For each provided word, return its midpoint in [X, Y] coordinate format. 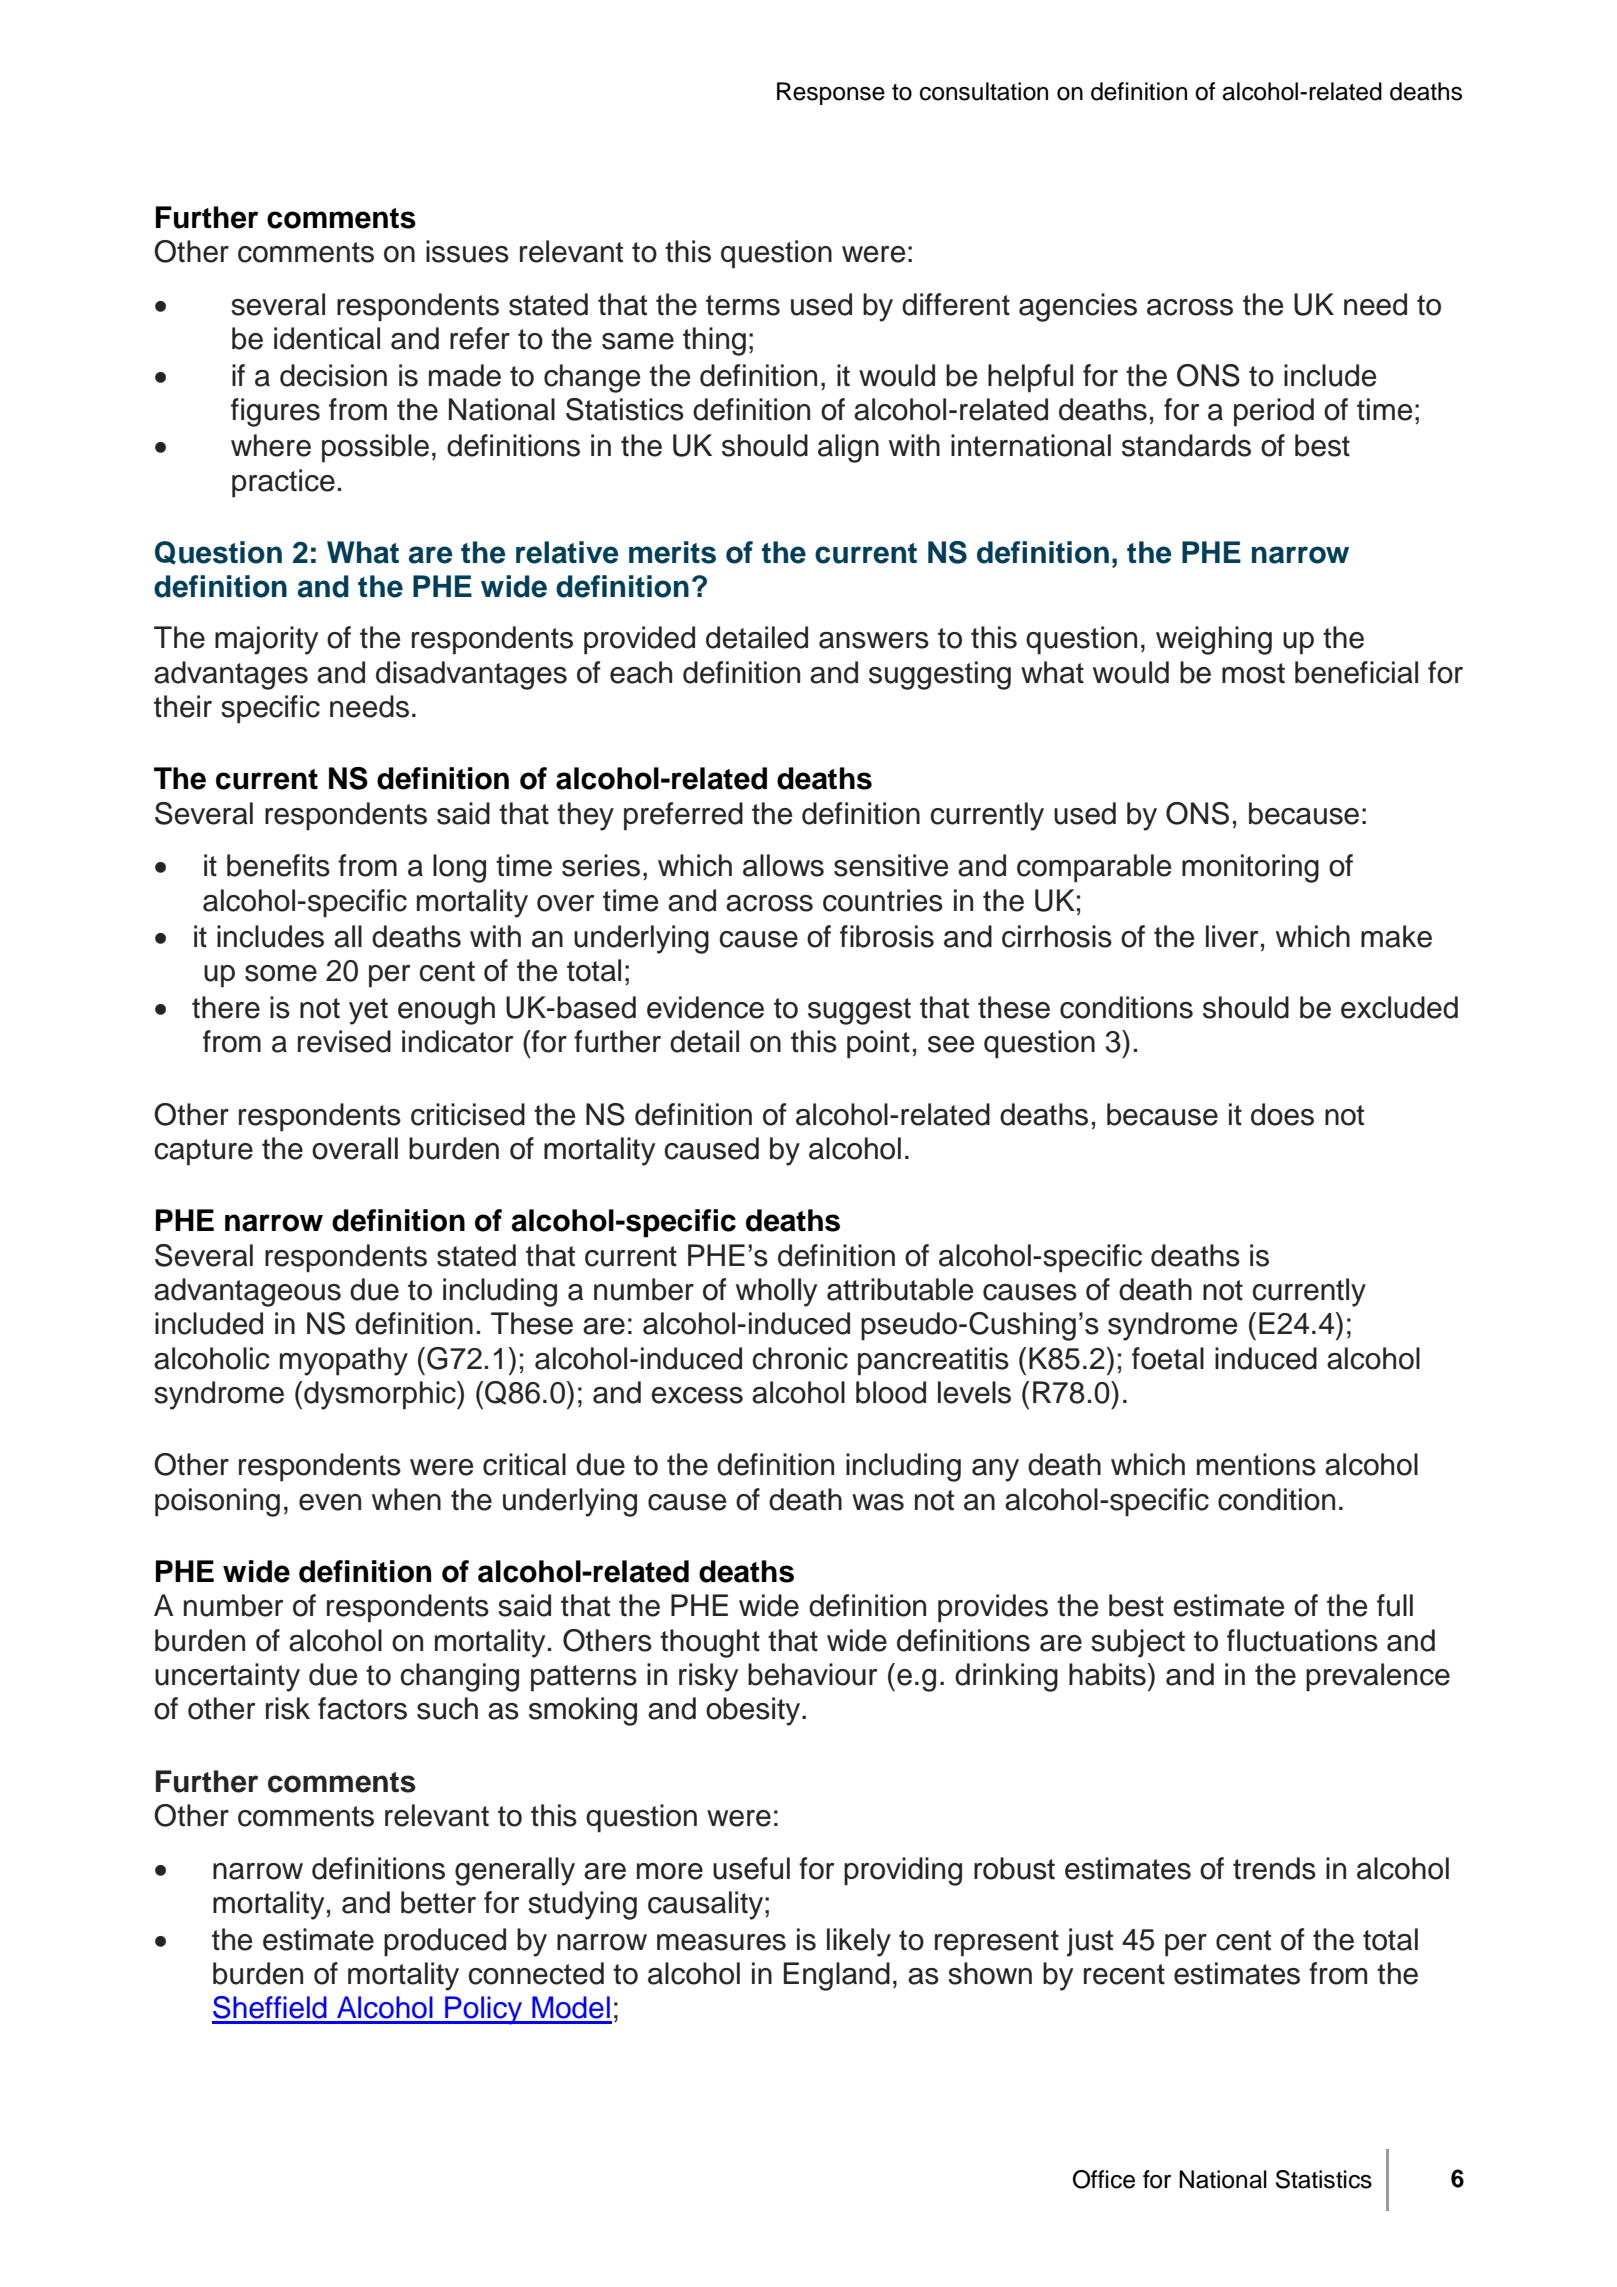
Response [831, 93]
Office [1104, 2179]
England [837, 1976]
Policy [484, 2010]
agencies [1078, 307]
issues [467, 251]
